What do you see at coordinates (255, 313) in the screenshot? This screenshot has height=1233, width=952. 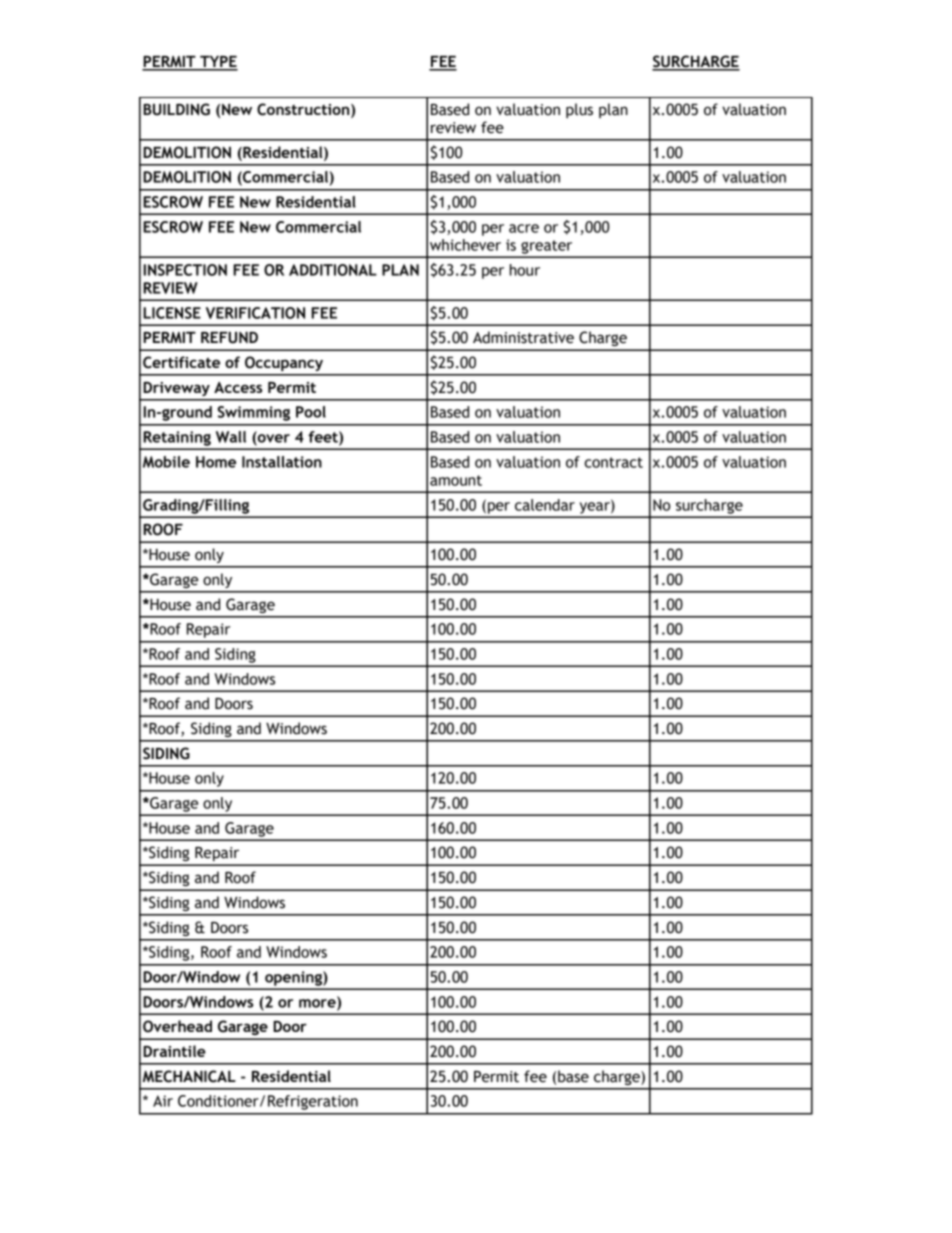 I see `VERIFICATION` at bounding box center [255, 313].
